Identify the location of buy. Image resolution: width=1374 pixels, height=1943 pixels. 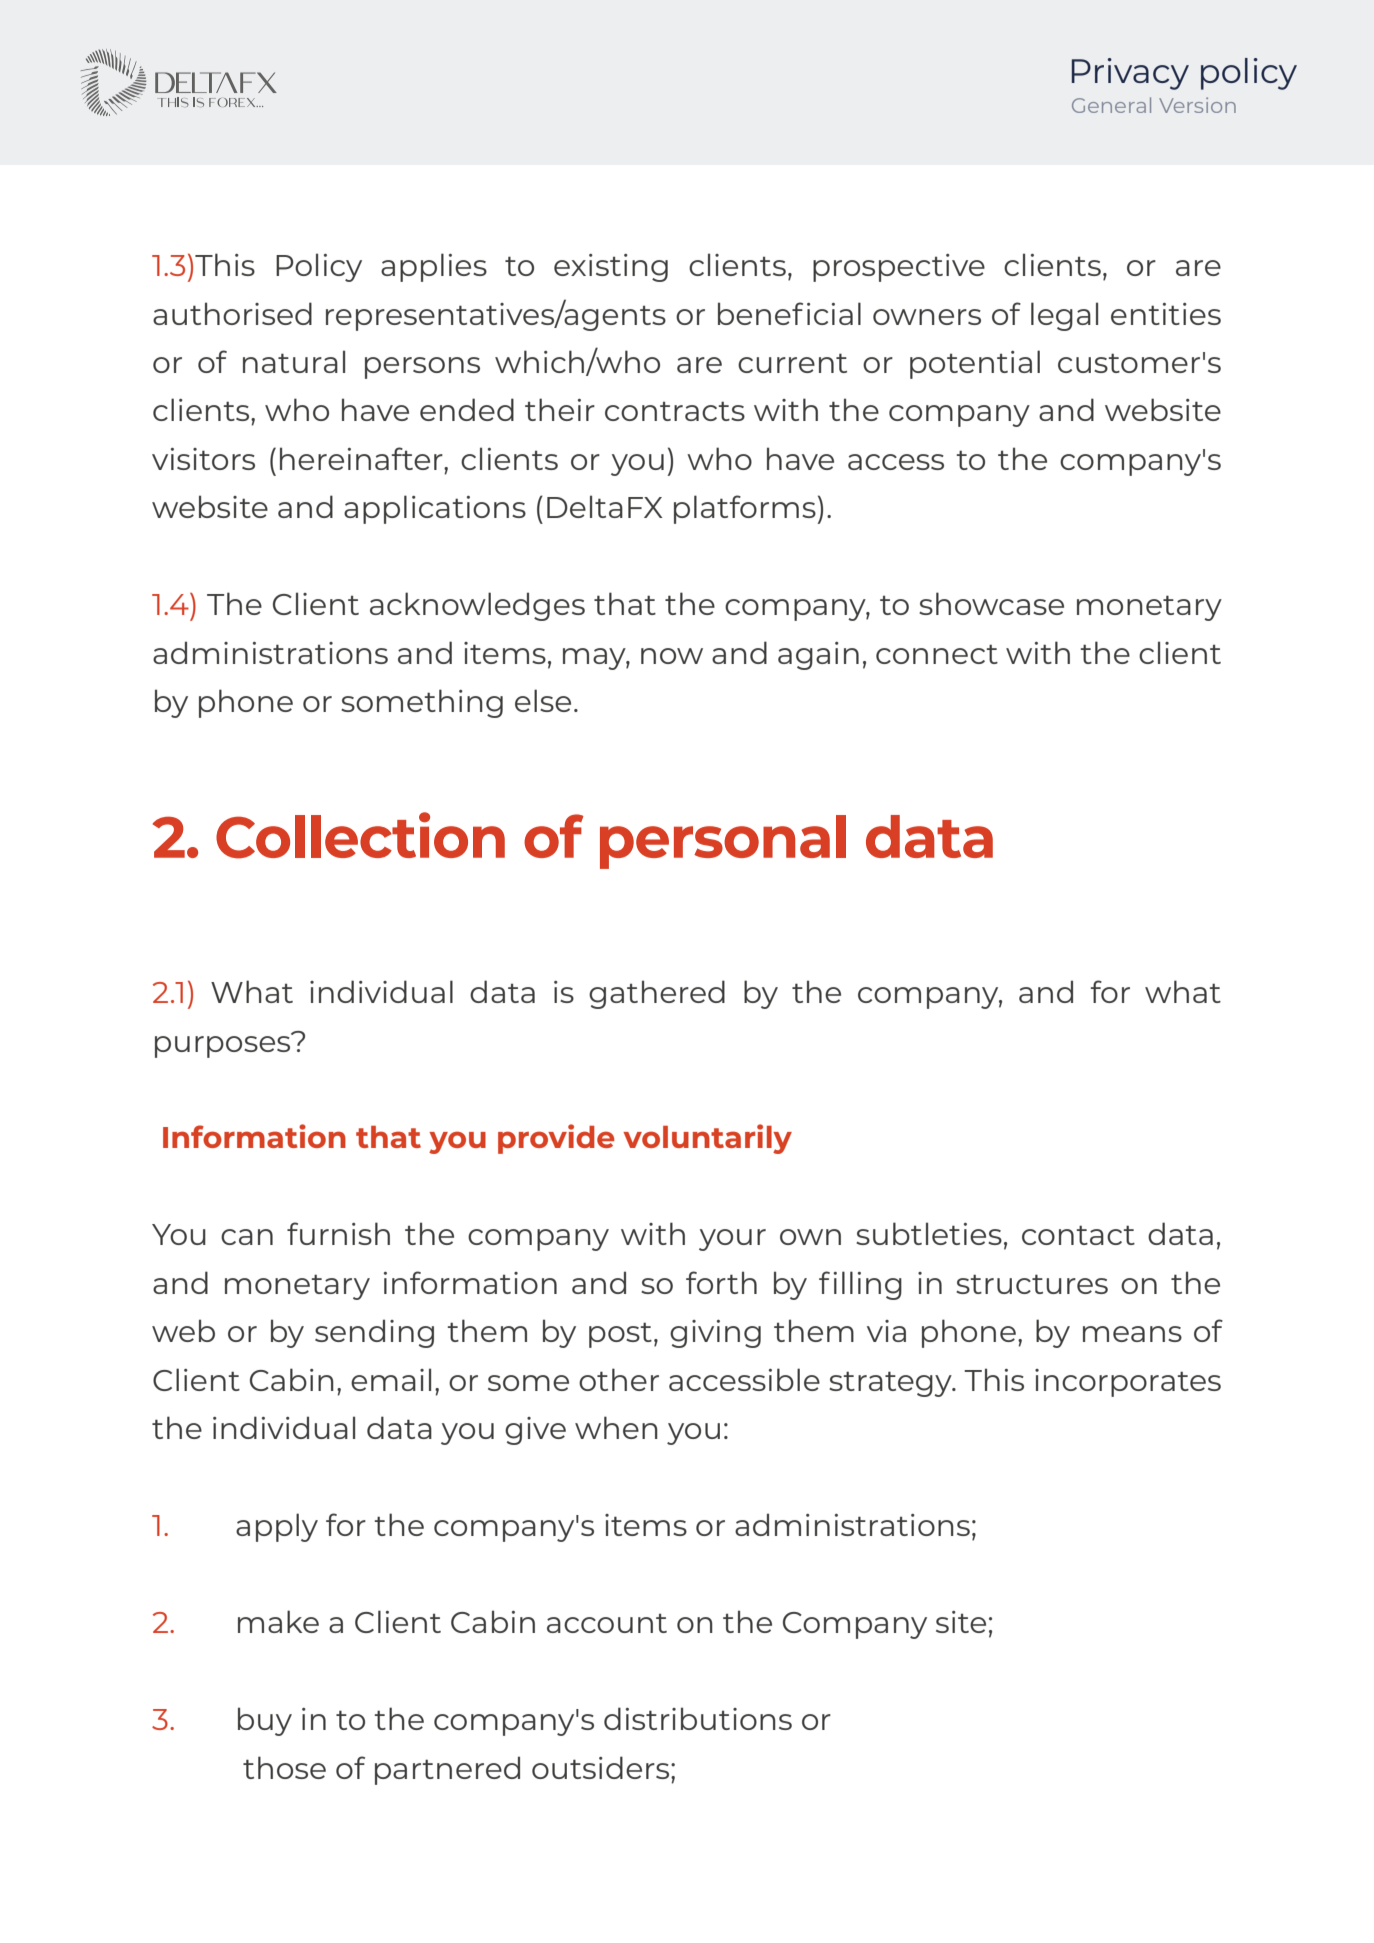
(265, 1721).
